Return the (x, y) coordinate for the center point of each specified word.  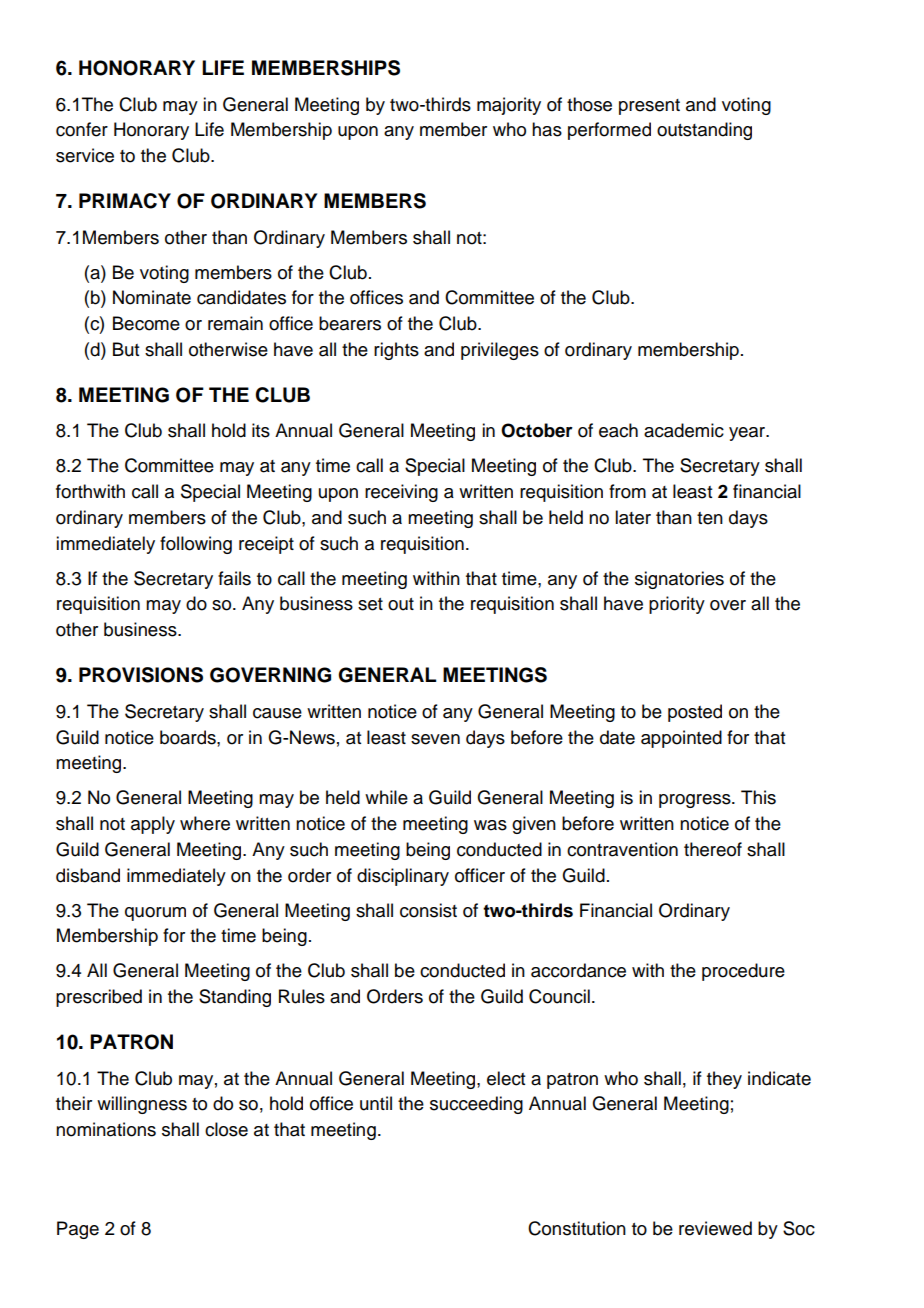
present (649, 107)
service (85, 155)
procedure (743, 972)
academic (684, 430)
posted (695, 713)
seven (435, 739)
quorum (155, 914)
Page (78, 1230)
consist (428, 910)
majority (509, 106)
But (126, 349)
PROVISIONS (141, 675)
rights (396, 351)
